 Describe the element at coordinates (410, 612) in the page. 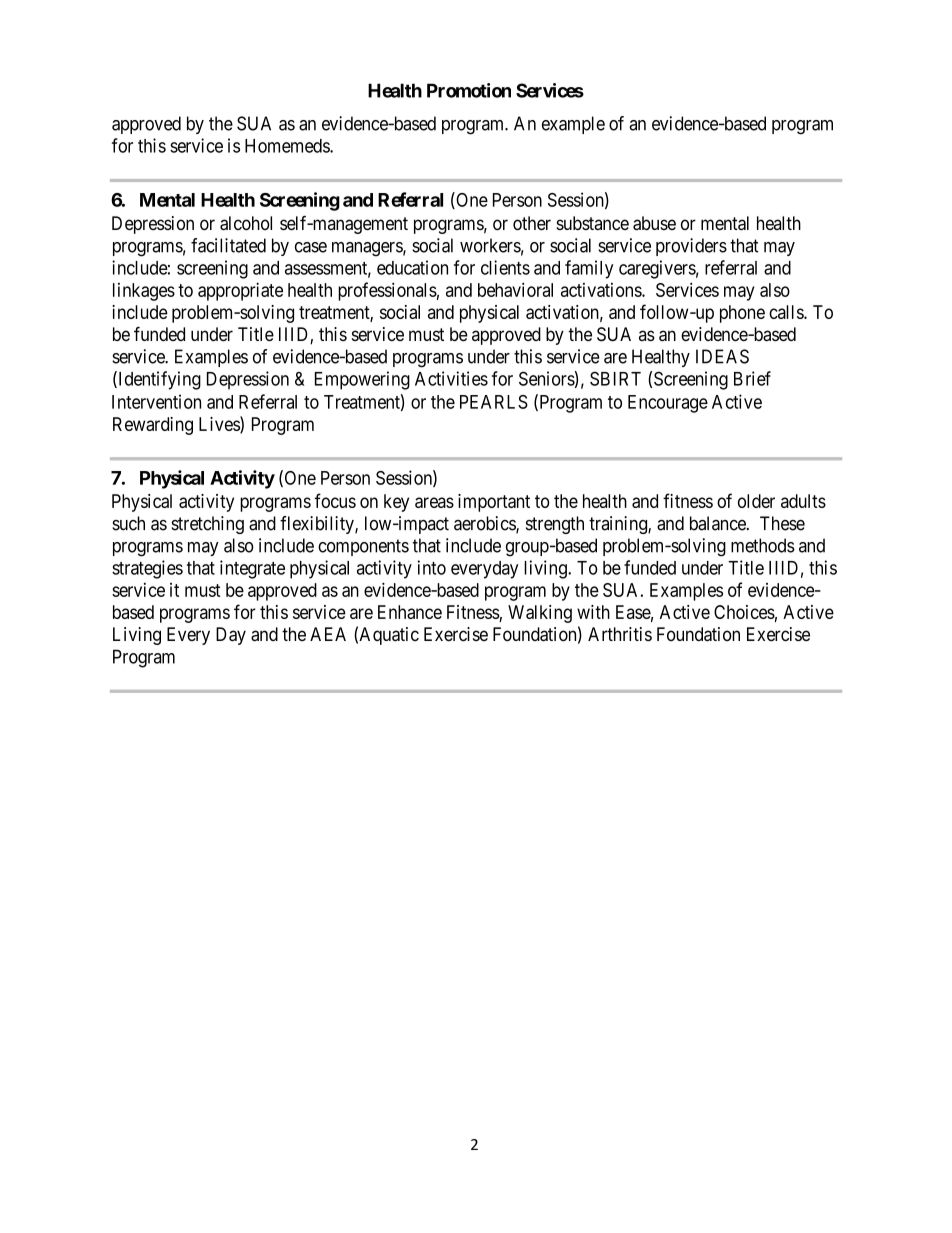

I see `Enhance` at that location.
